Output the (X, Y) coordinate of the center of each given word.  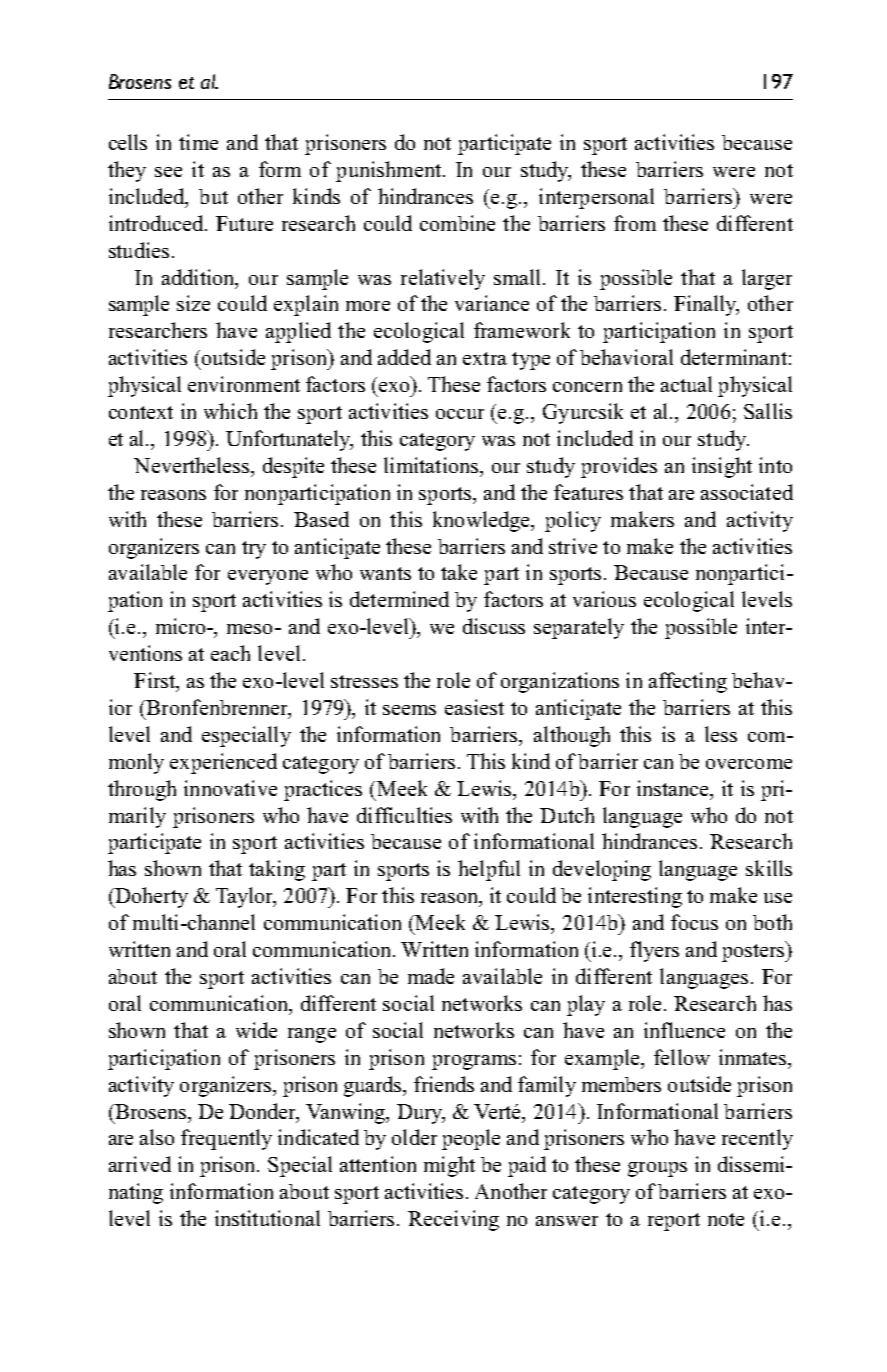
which (230, 411)
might (449, 1166)
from (635, 223)
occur (460, 414)
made (431, 976)
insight (722, 467)
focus (694, 922)
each (230, 653)
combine (457, 223)
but (213, 196)
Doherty (150, 897)
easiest (474, 707)
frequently (226, 1139)
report (674, 1222)
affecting (688, 682)
